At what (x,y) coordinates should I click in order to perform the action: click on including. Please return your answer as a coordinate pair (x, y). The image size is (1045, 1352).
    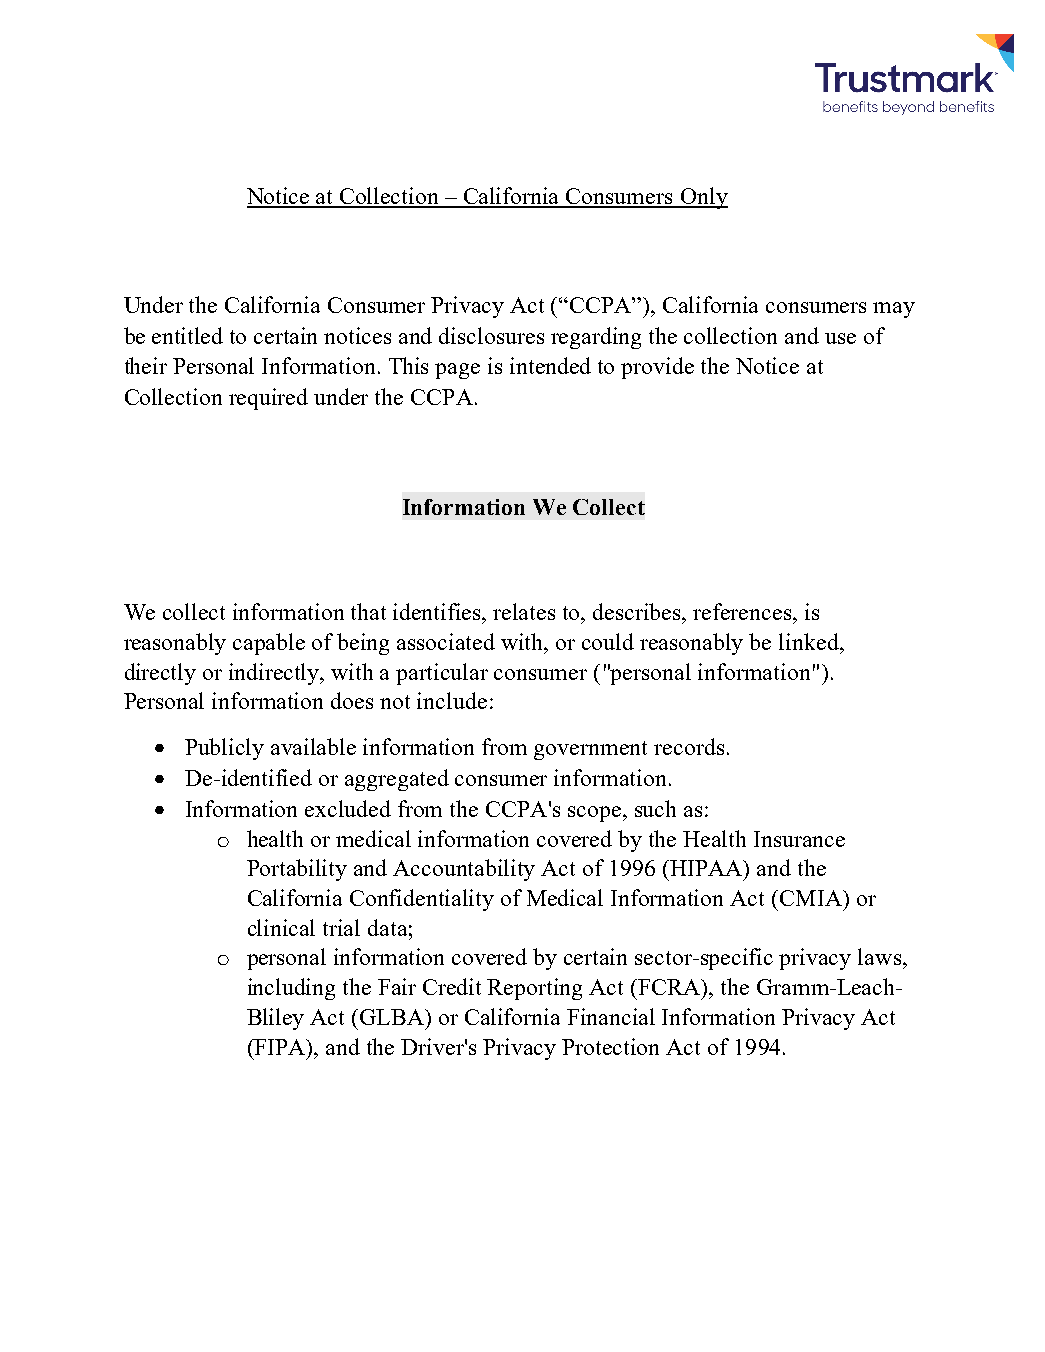
    Looking at the image, I should click on (291, 989).
